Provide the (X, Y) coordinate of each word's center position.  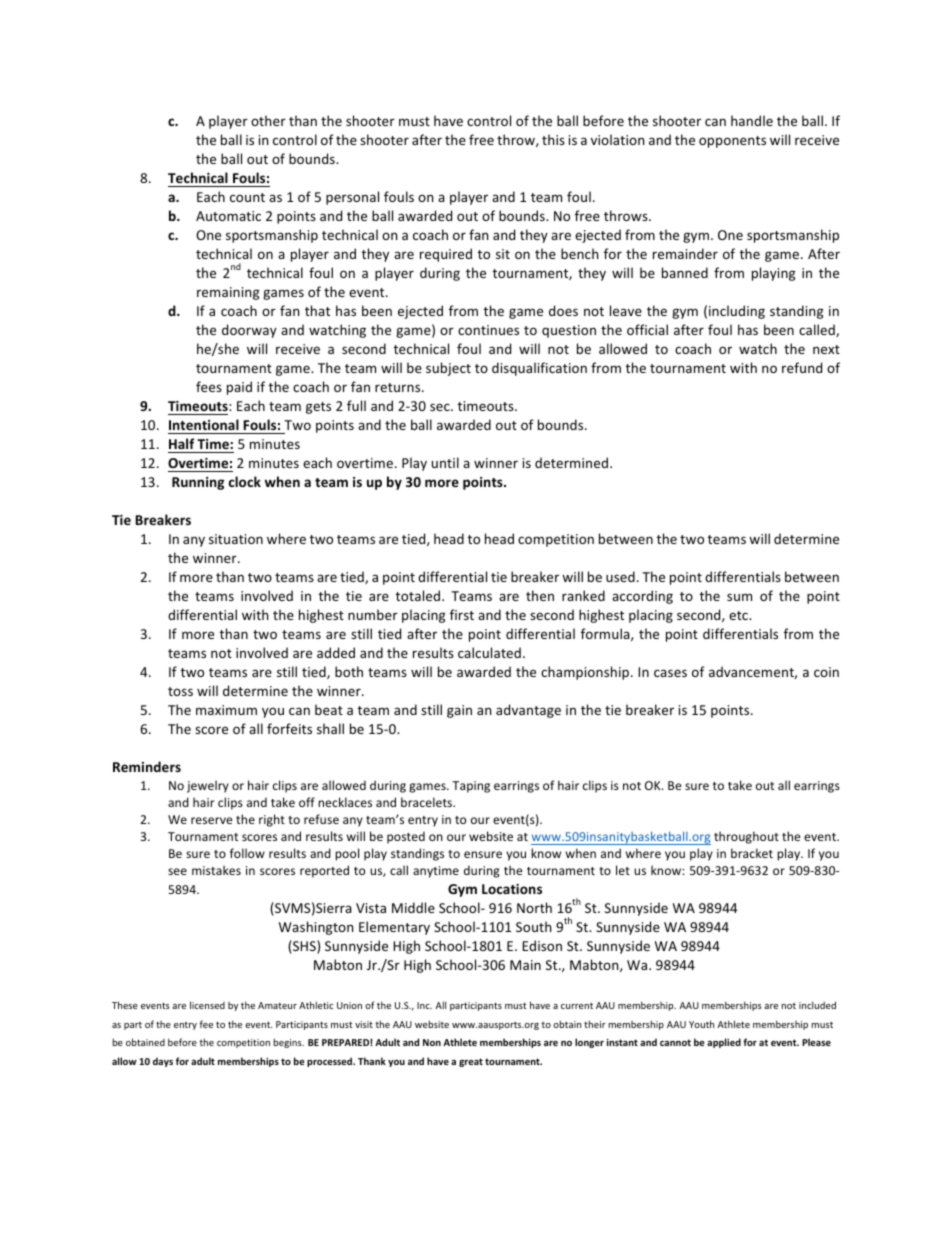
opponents (732, 142)
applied (724, 1043)
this (553, 139)
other (268, 120)
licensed (207, 1005)
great (471, 1062)
